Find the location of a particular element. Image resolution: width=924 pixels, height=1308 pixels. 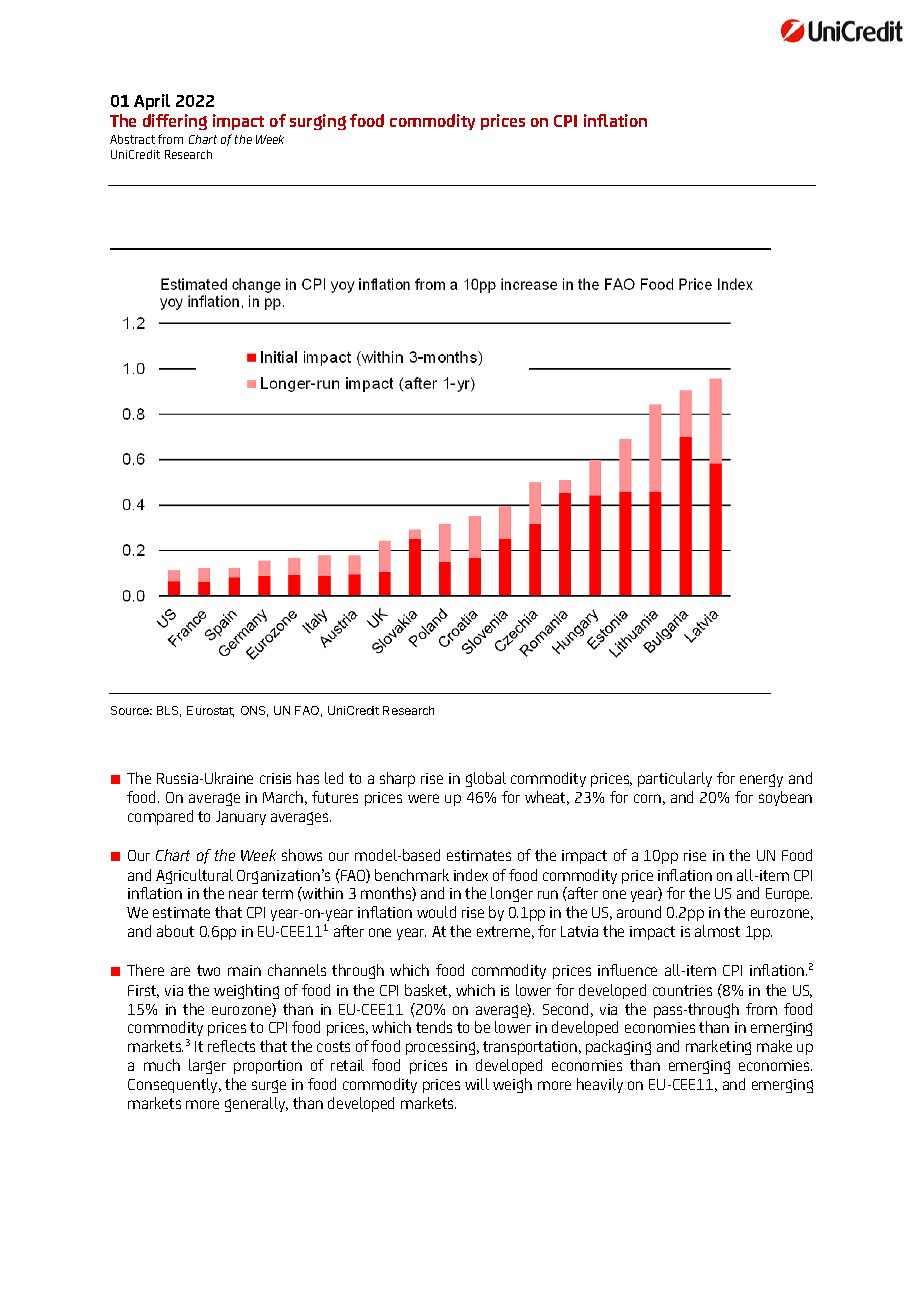

larger is located at coordinates (207, 1066).
